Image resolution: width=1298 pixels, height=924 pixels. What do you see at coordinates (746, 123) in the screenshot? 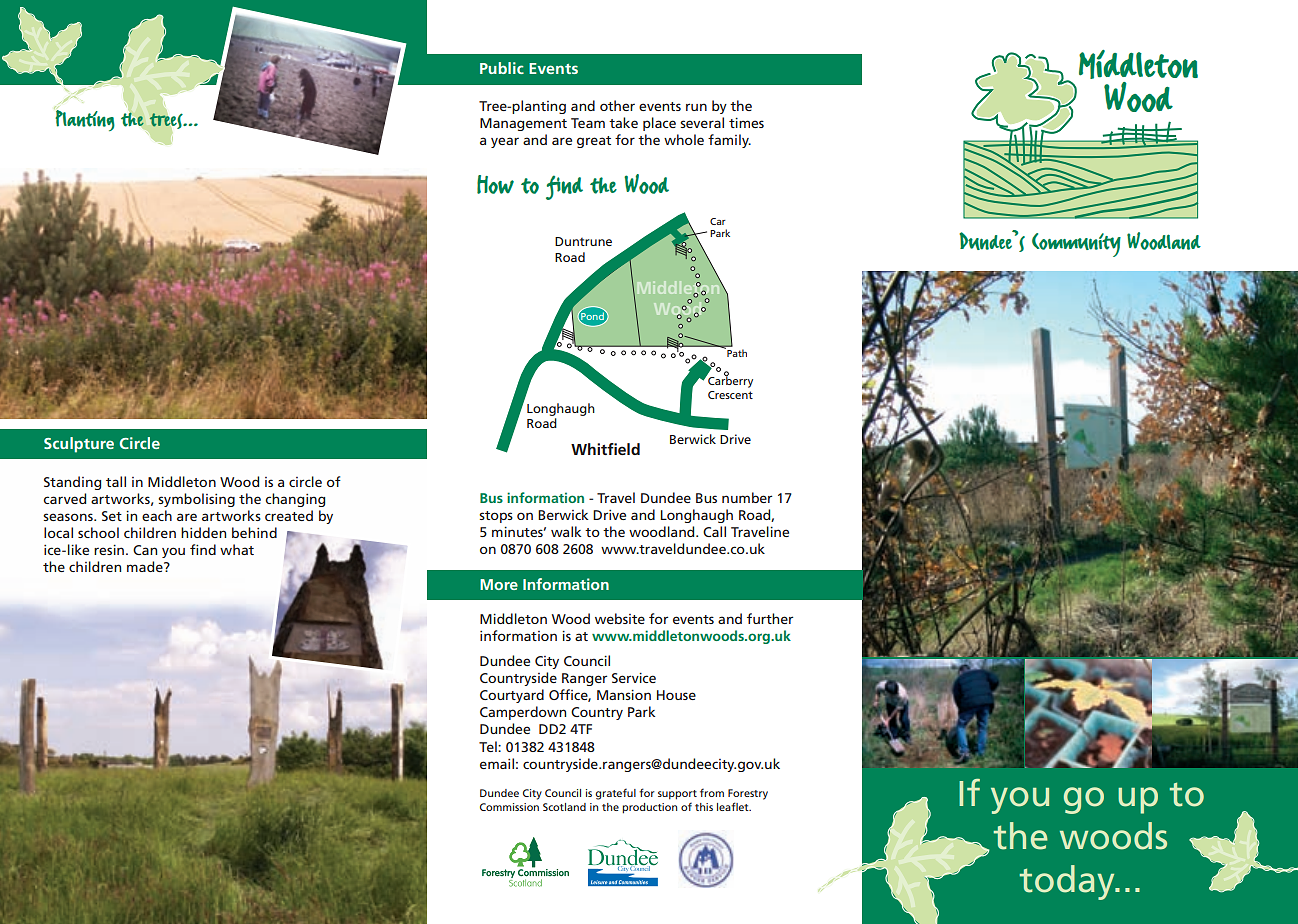
I see `times` at bounding box center [746, 123].
